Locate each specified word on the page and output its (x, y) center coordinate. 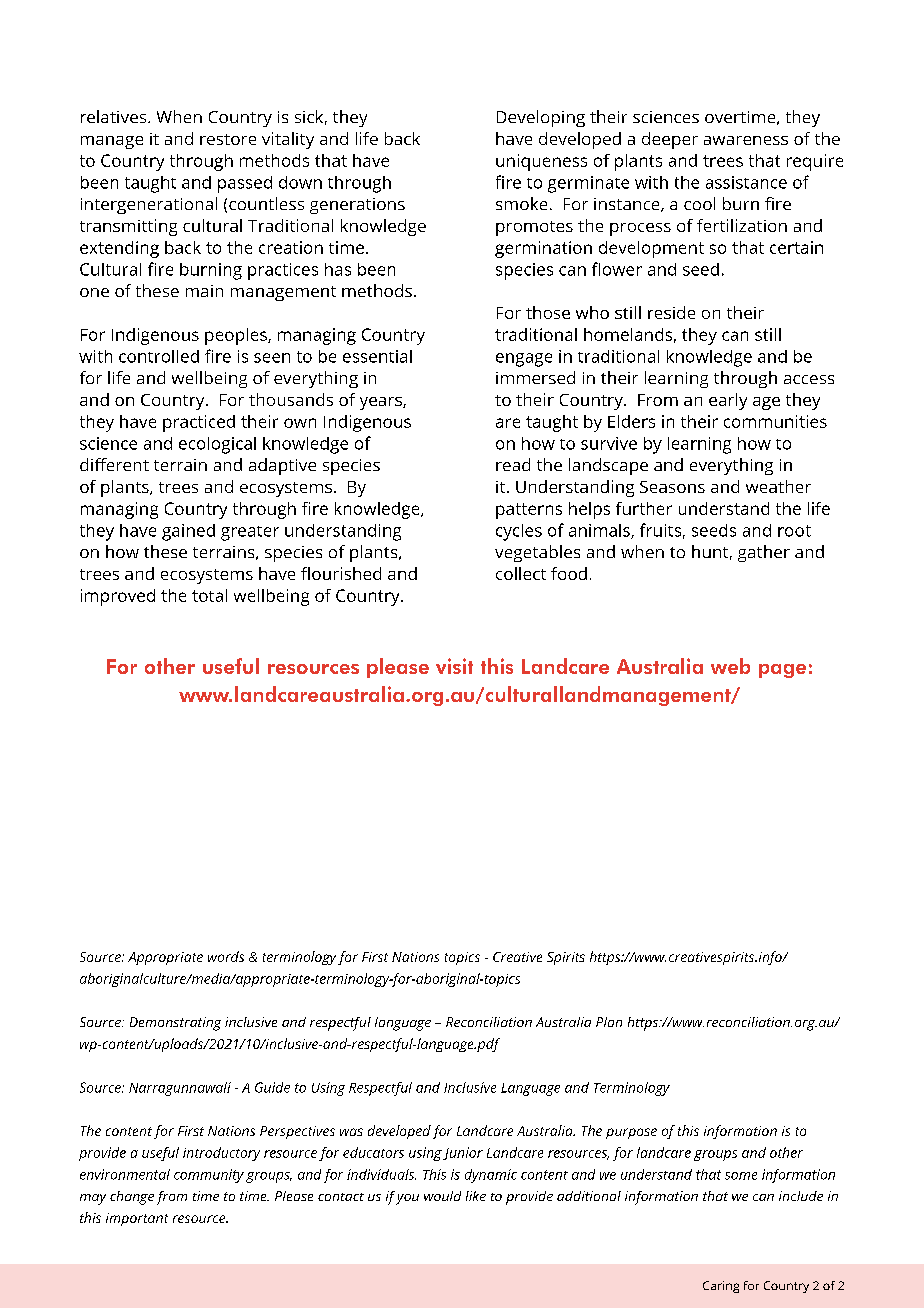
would (442, 1196)
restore (228, 139)
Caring (721, 1287)
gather (764, 553)
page (782, 671)
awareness (746, 140)
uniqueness (541, 162)
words (226, 956)
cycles (519, 532)
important (137, 1219)
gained (188, 532)
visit (454, 666)
